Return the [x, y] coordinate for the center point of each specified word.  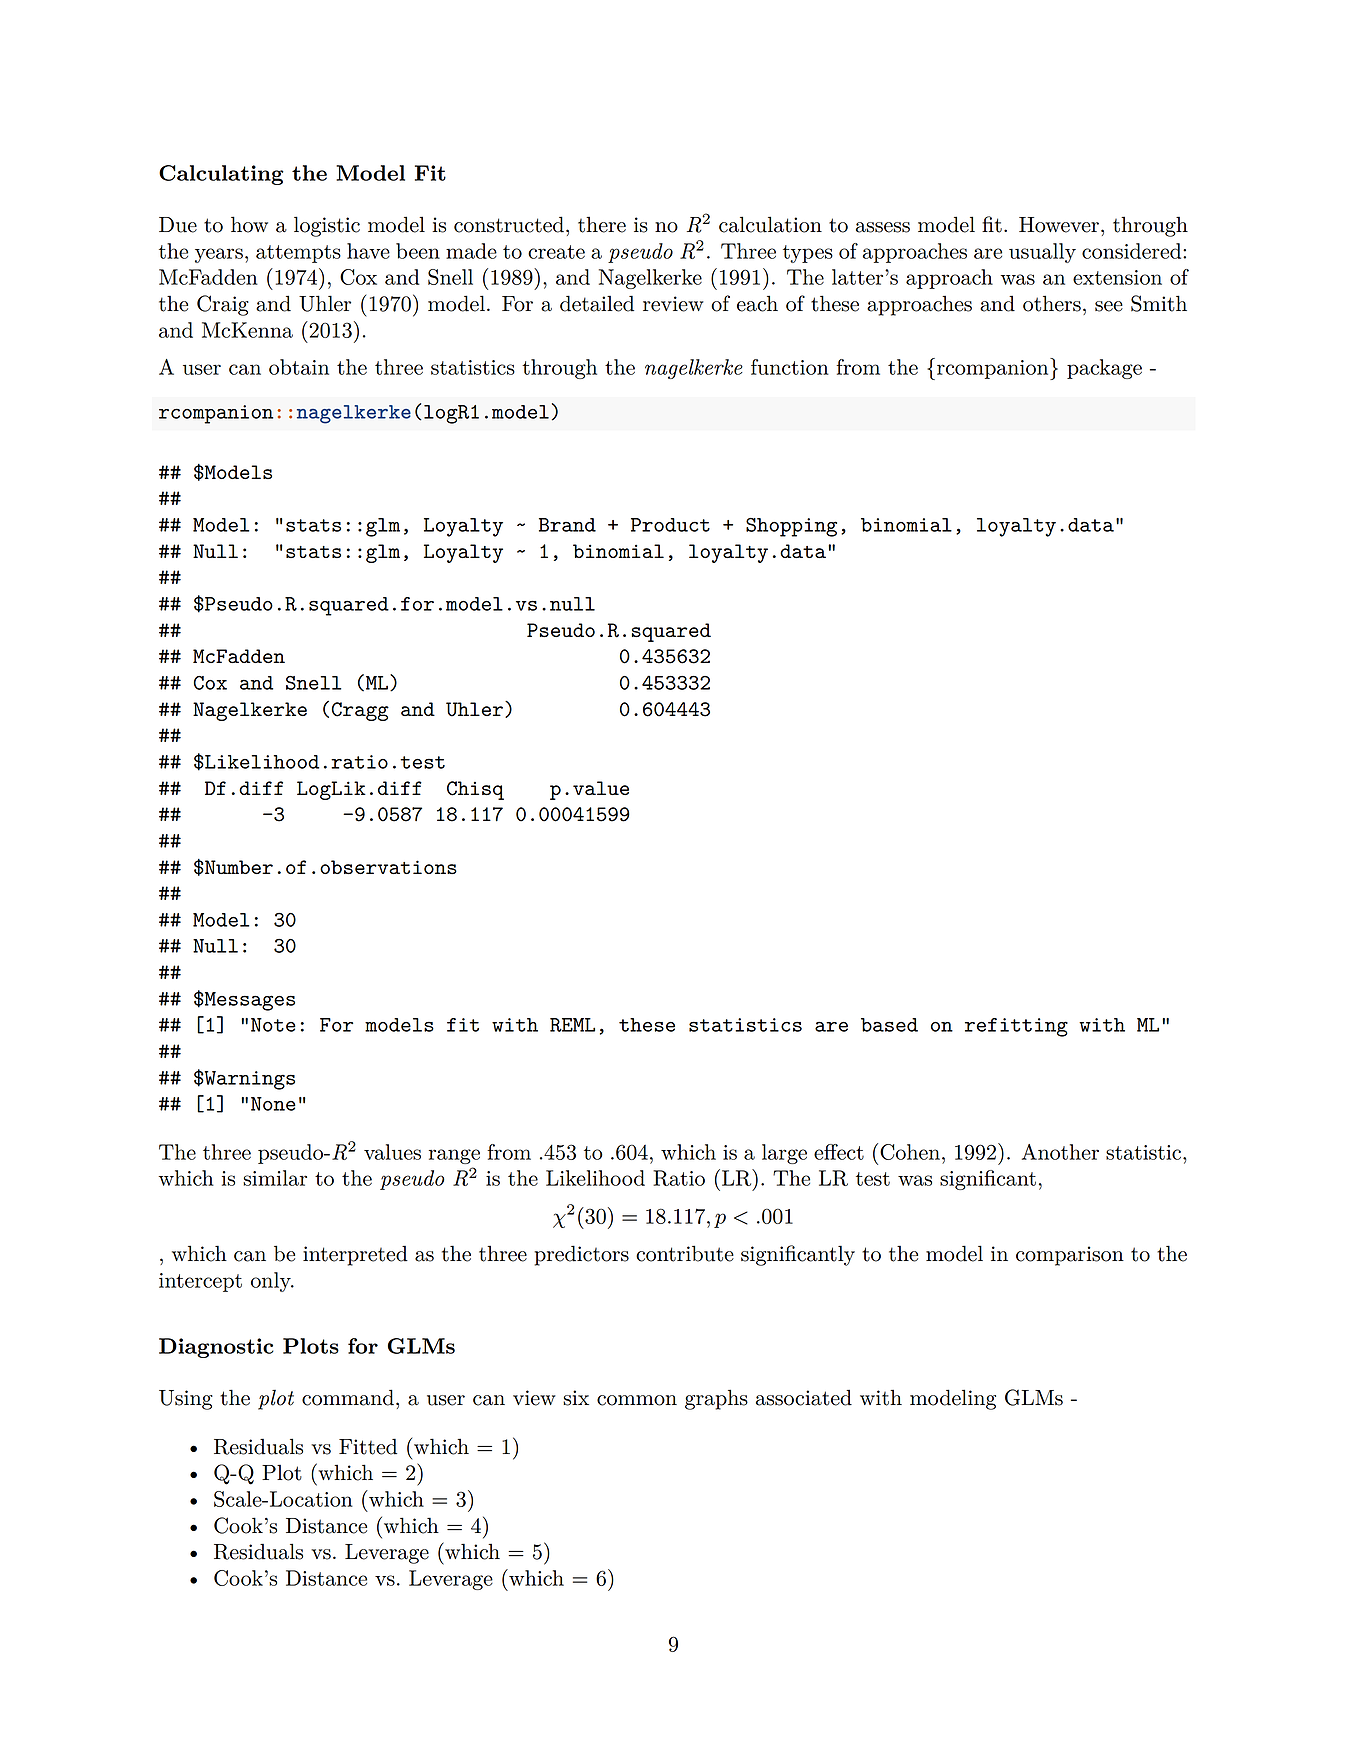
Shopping [791, 527]
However [1059, 225]
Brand [567, 525]
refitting [1016, 1027]
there [602, 224]
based [889, 1025]
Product [670, 525]
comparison [1070, 1256]
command [348, 1397]
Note [273, 1025]
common [637, 1400]
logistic [327, 226]
